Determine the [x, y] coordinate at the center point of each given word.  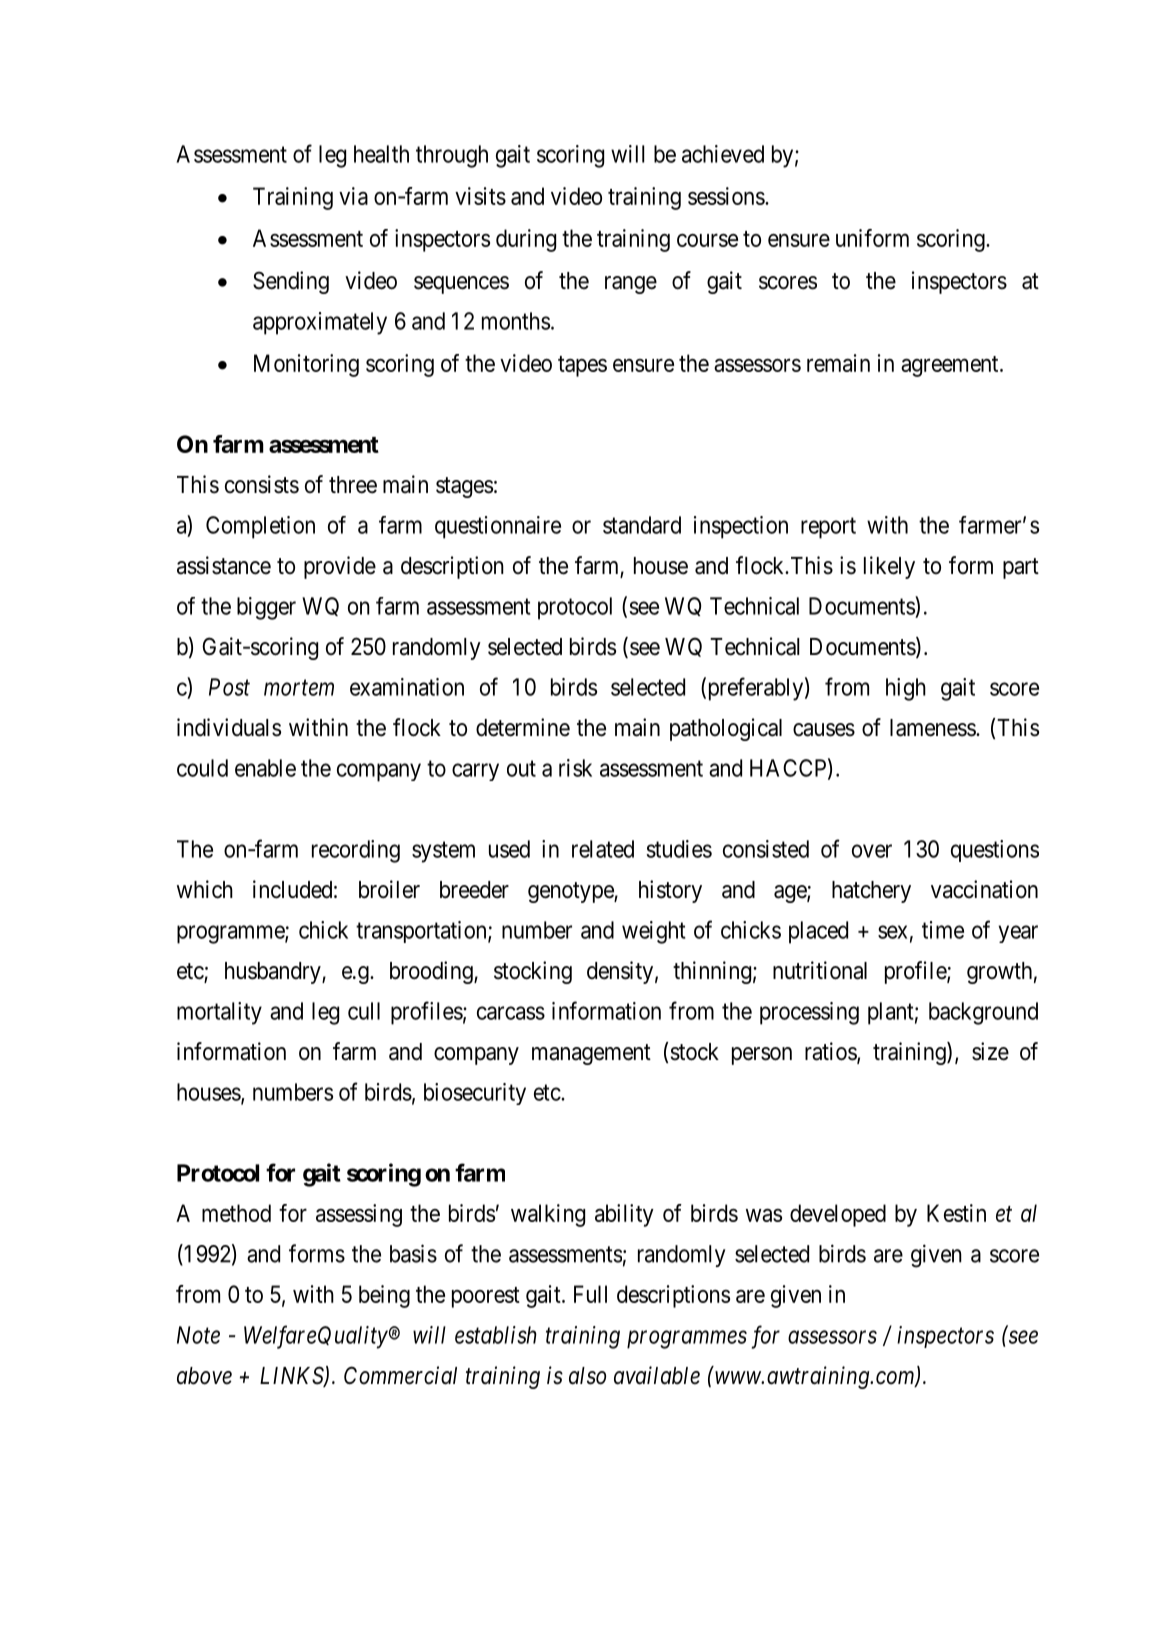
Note [198, 1335]
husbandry [274, 973]
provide [340, 567]
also [587, 1376]
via [353, 196]
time [943, 930]
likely [889, 567]
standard [642, 525]
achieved [723, 154]
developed [838, 1215]
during [526, 240]
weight [654, 932]
